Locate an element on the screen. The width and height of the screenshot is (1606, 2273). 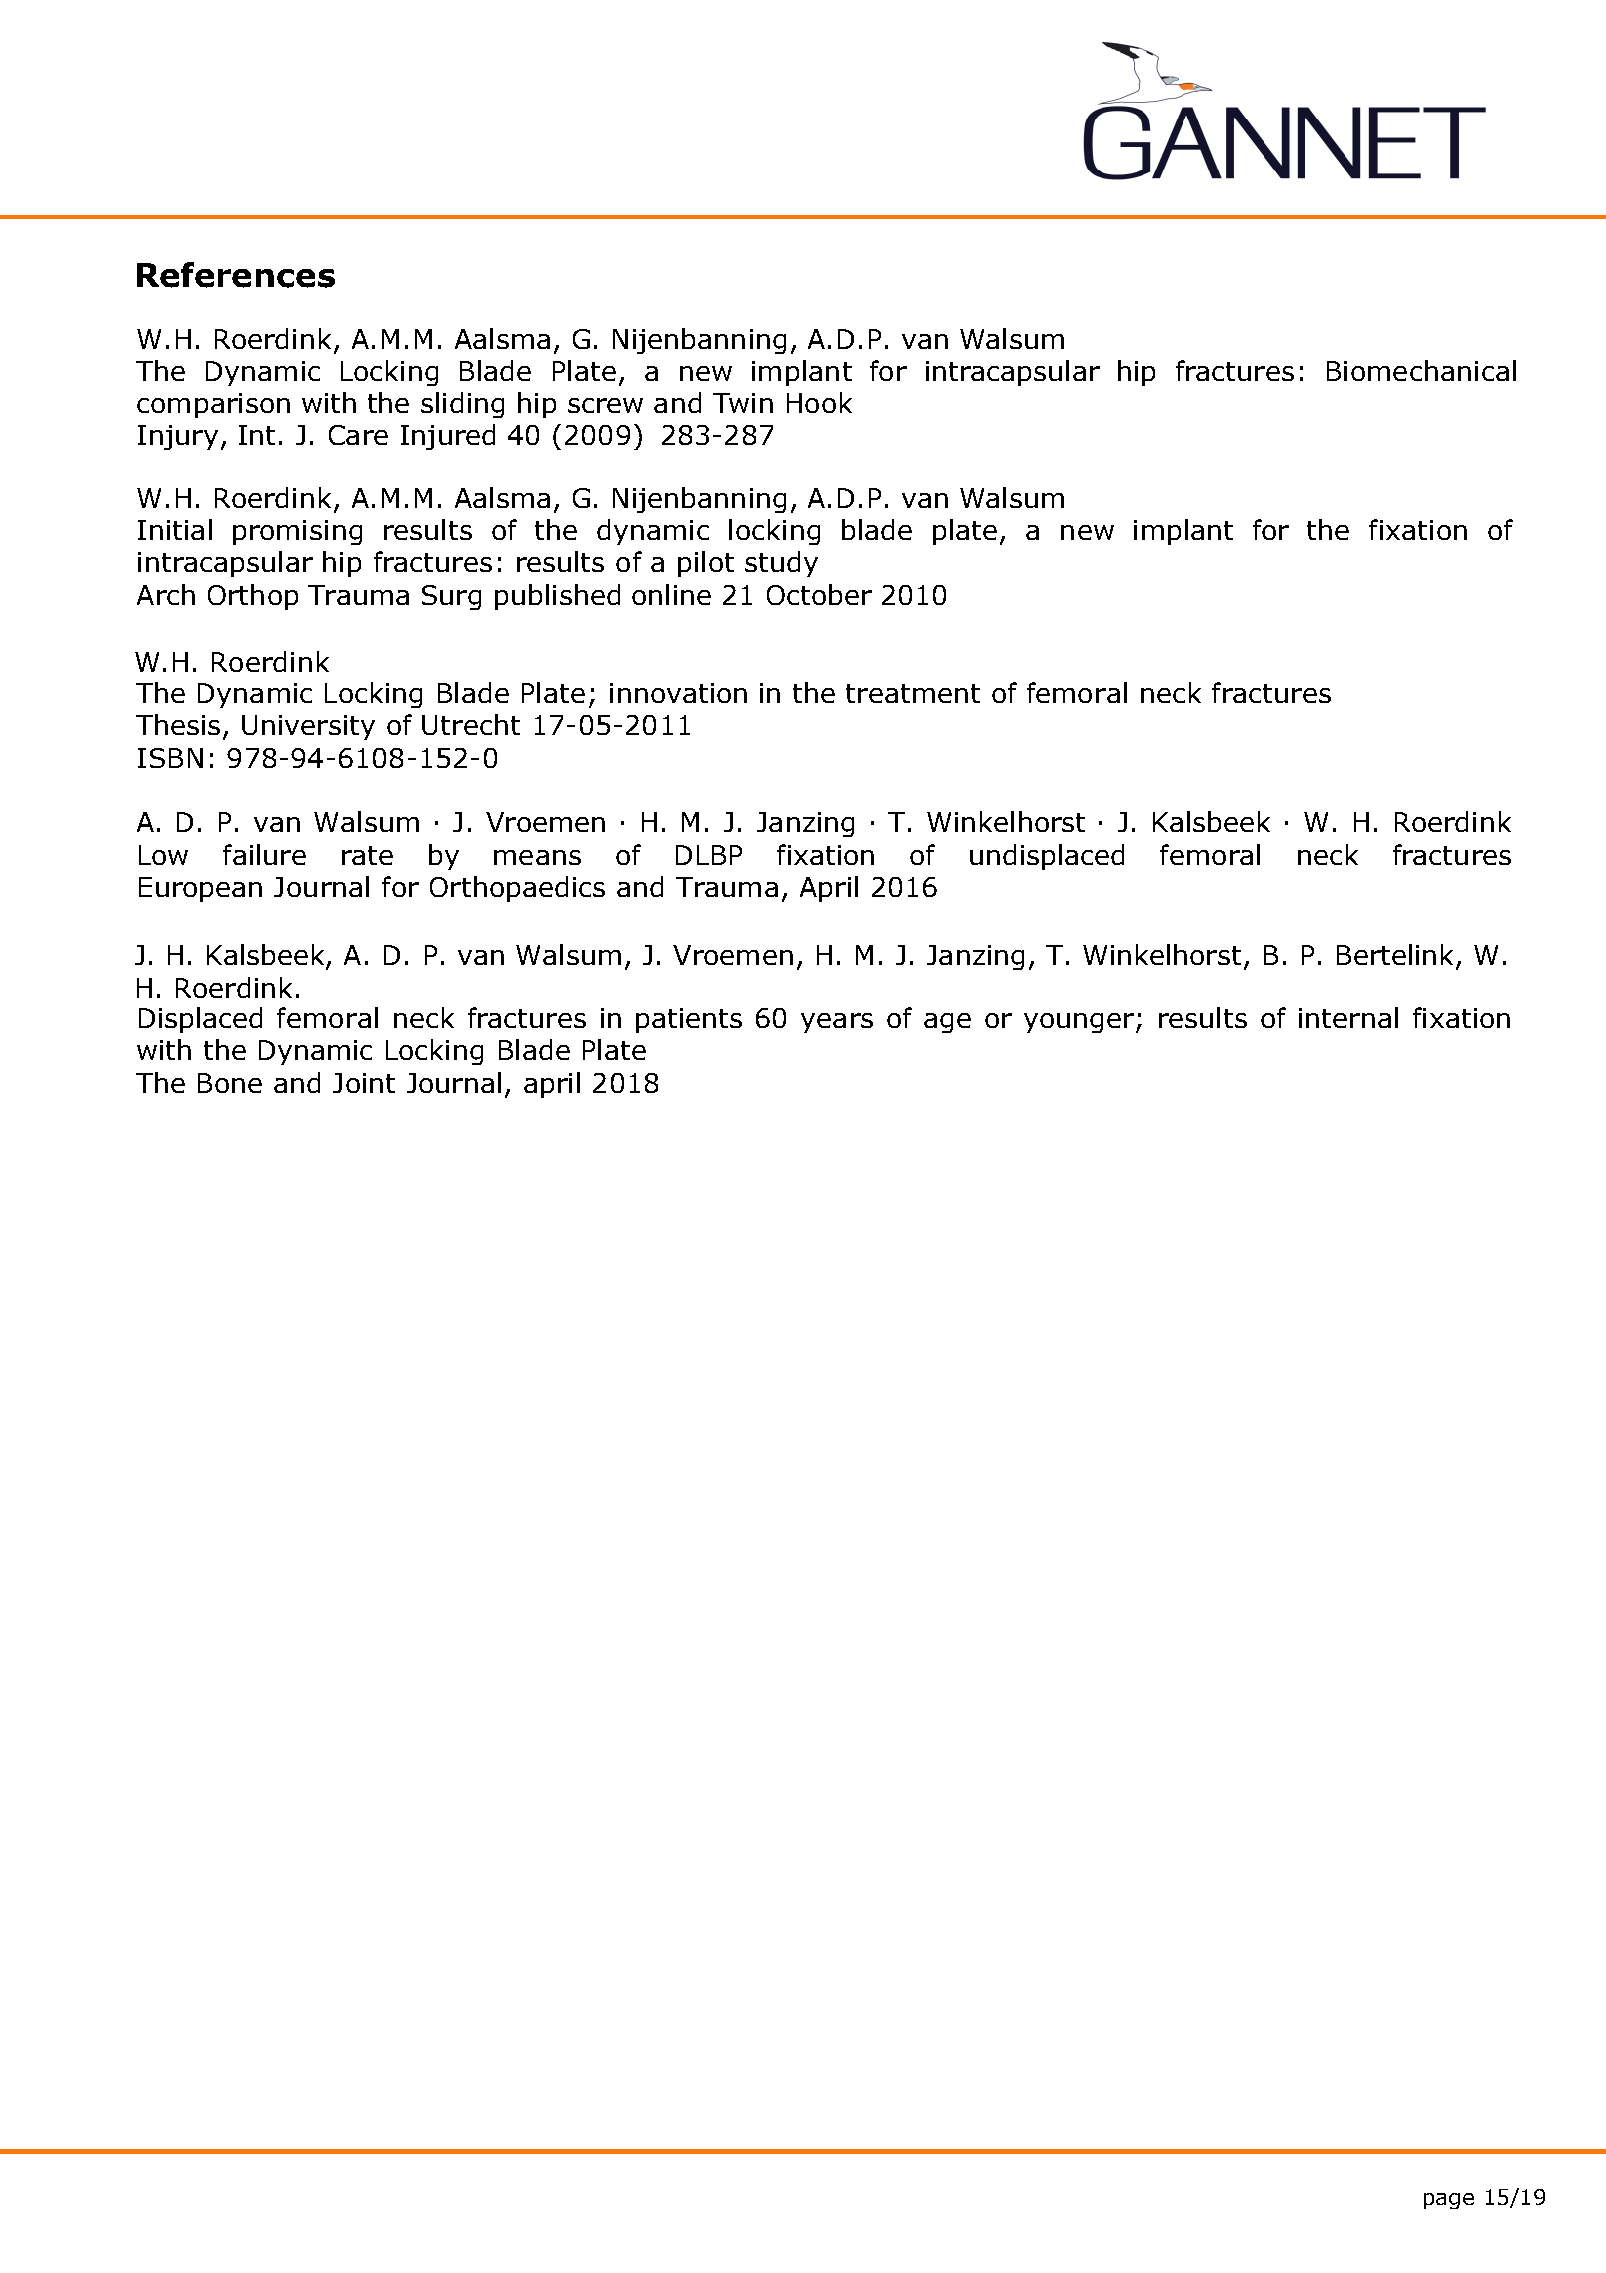
Bone is located at coordinates (230, 1083).
